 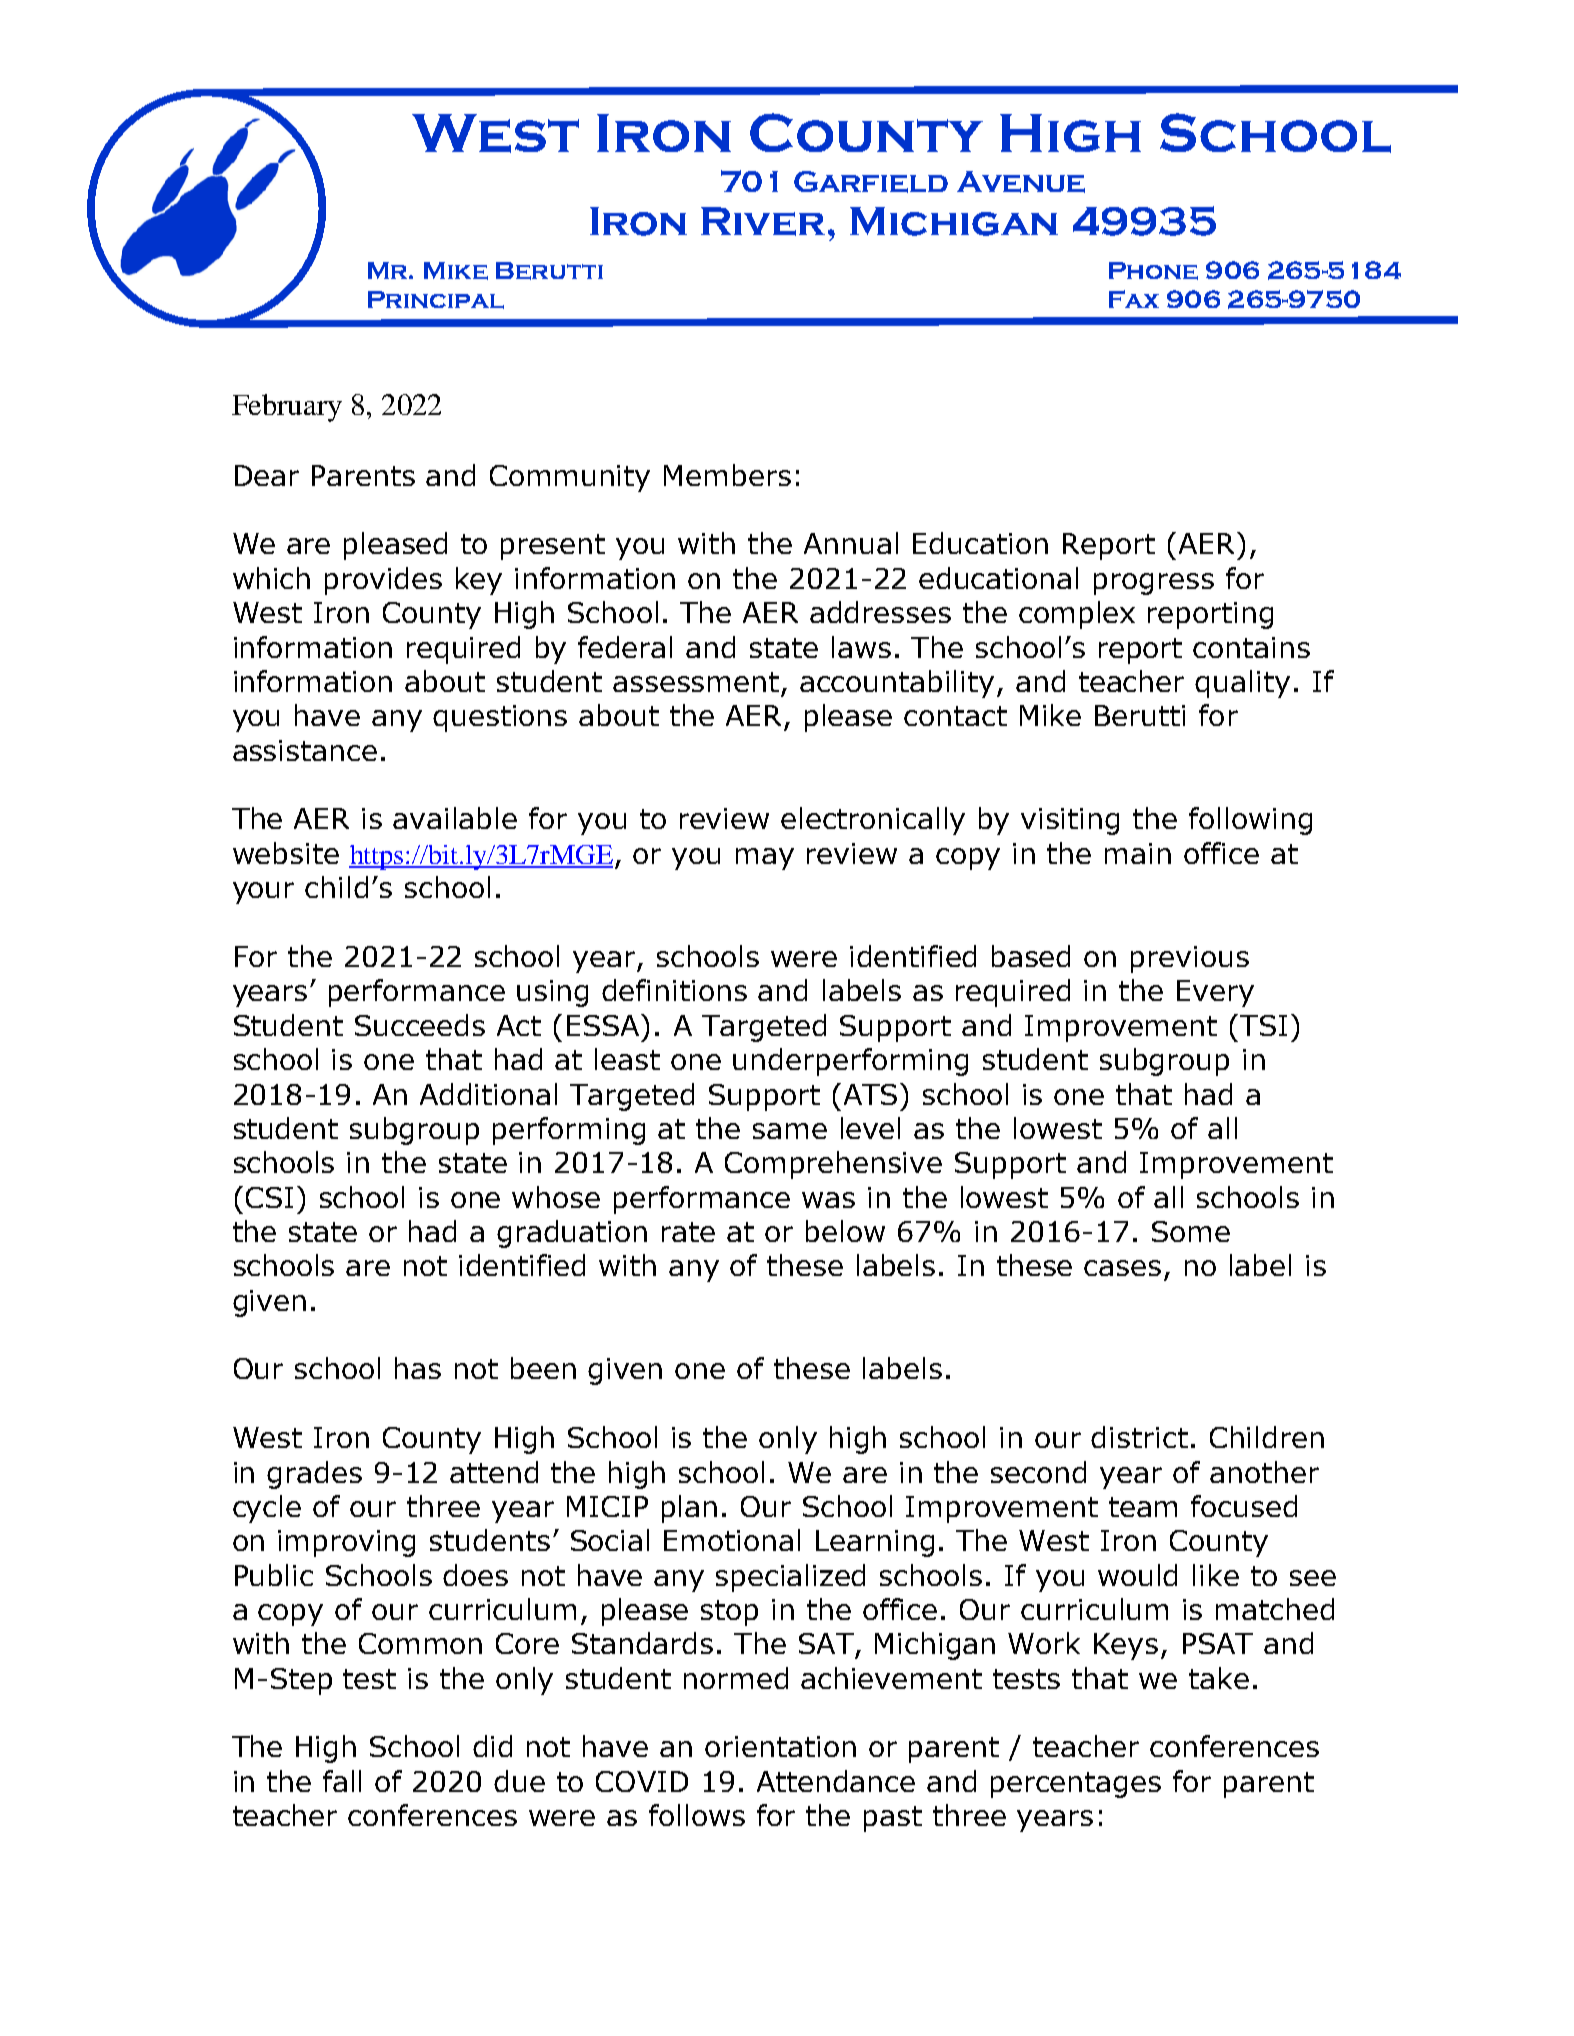 I want to click on below, so click(x=845, y=1231).
